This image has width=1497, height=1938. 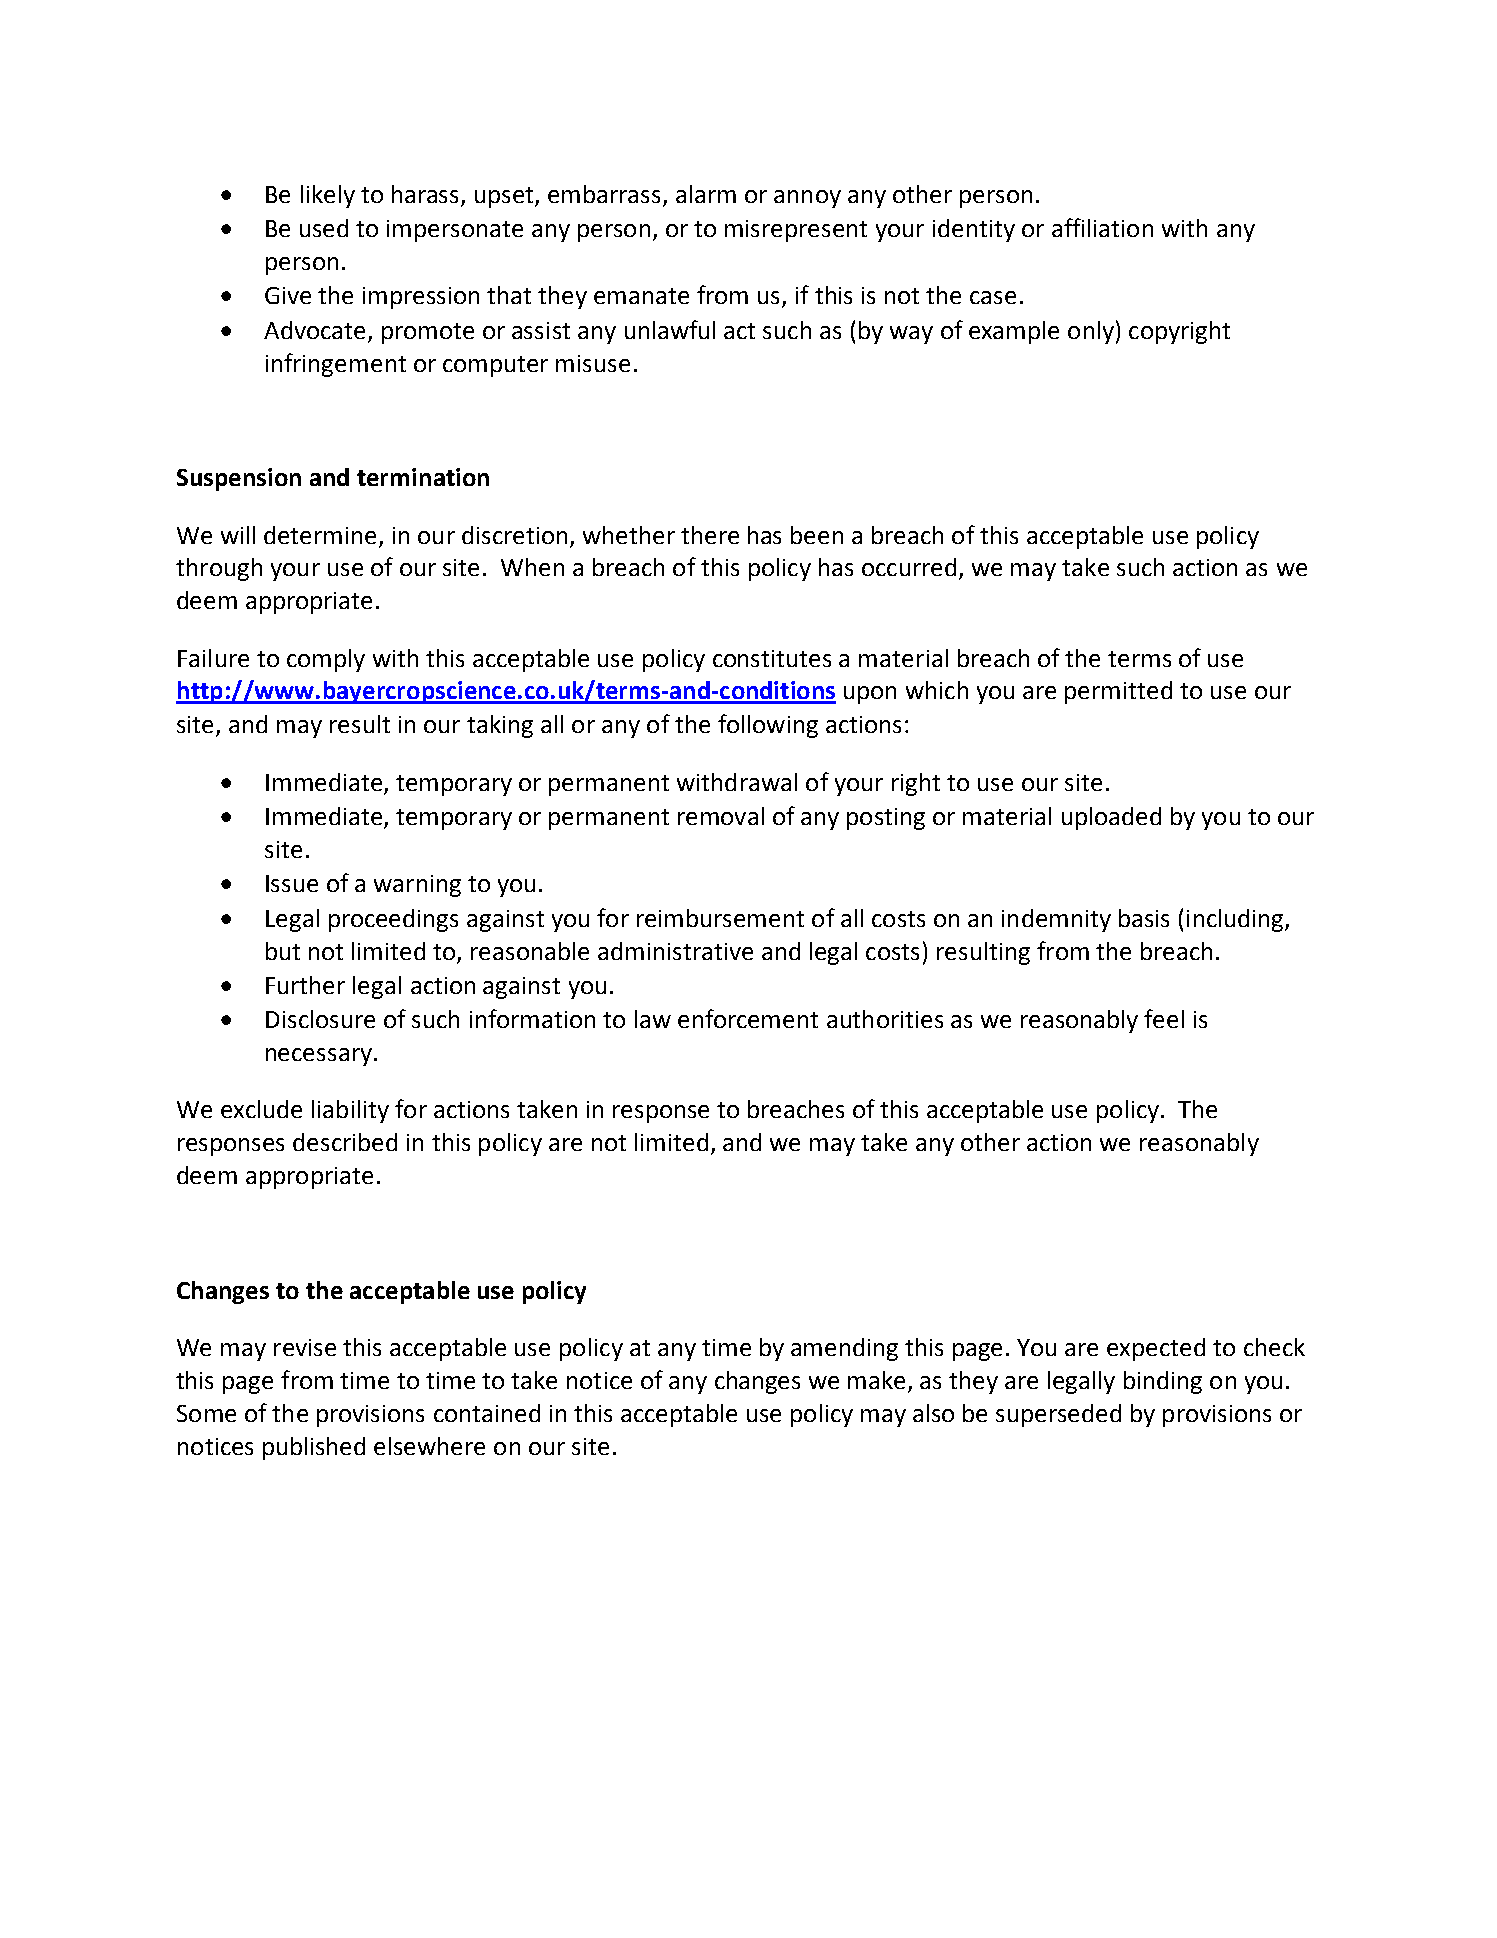 What do you see at coordinates (721, 816) in the image?
I see `removal` at bounding box center [721, 816].
